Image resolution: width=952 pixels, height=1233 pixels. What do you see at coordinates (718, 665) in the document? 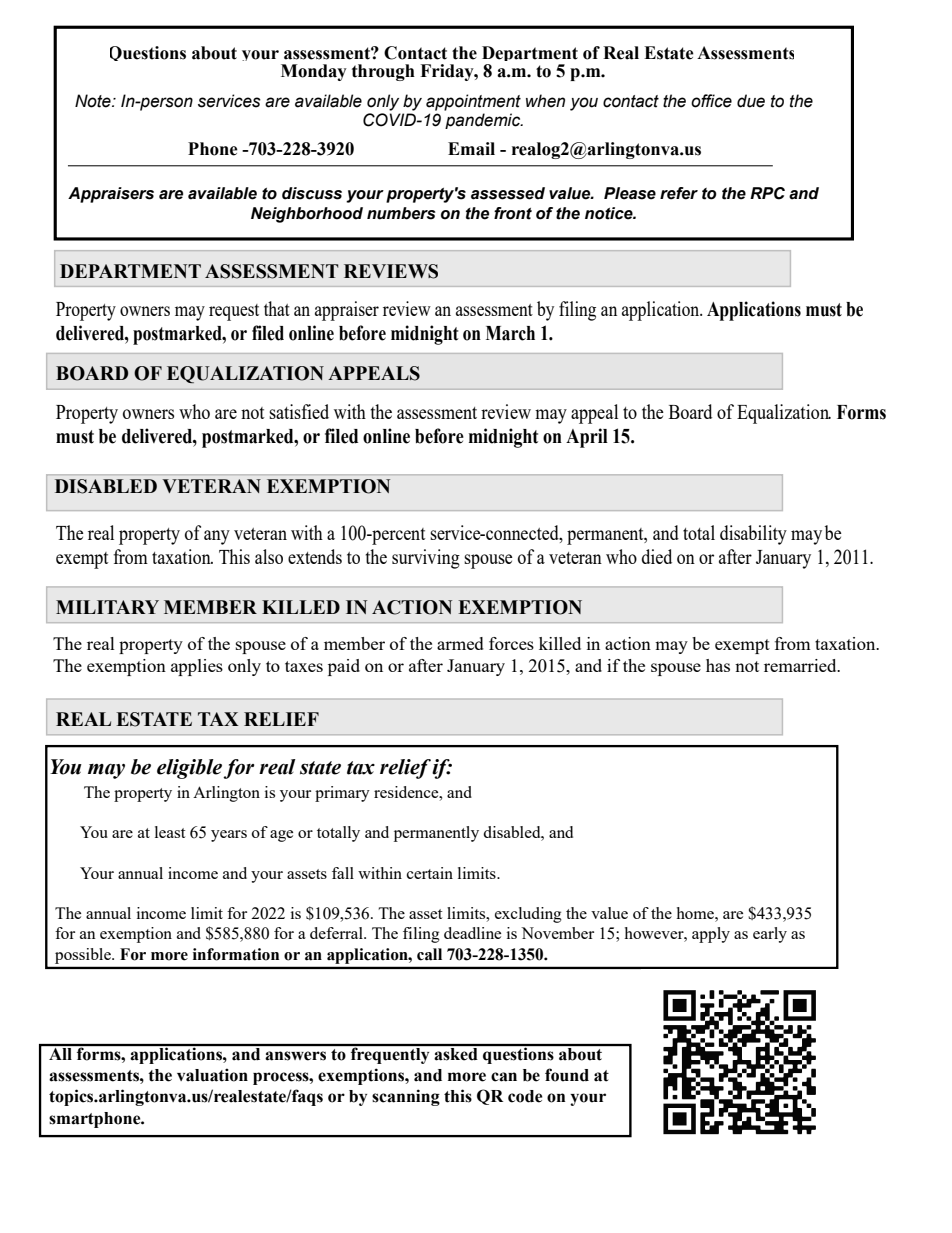
I see `has` at bounding box center [718, 665].
